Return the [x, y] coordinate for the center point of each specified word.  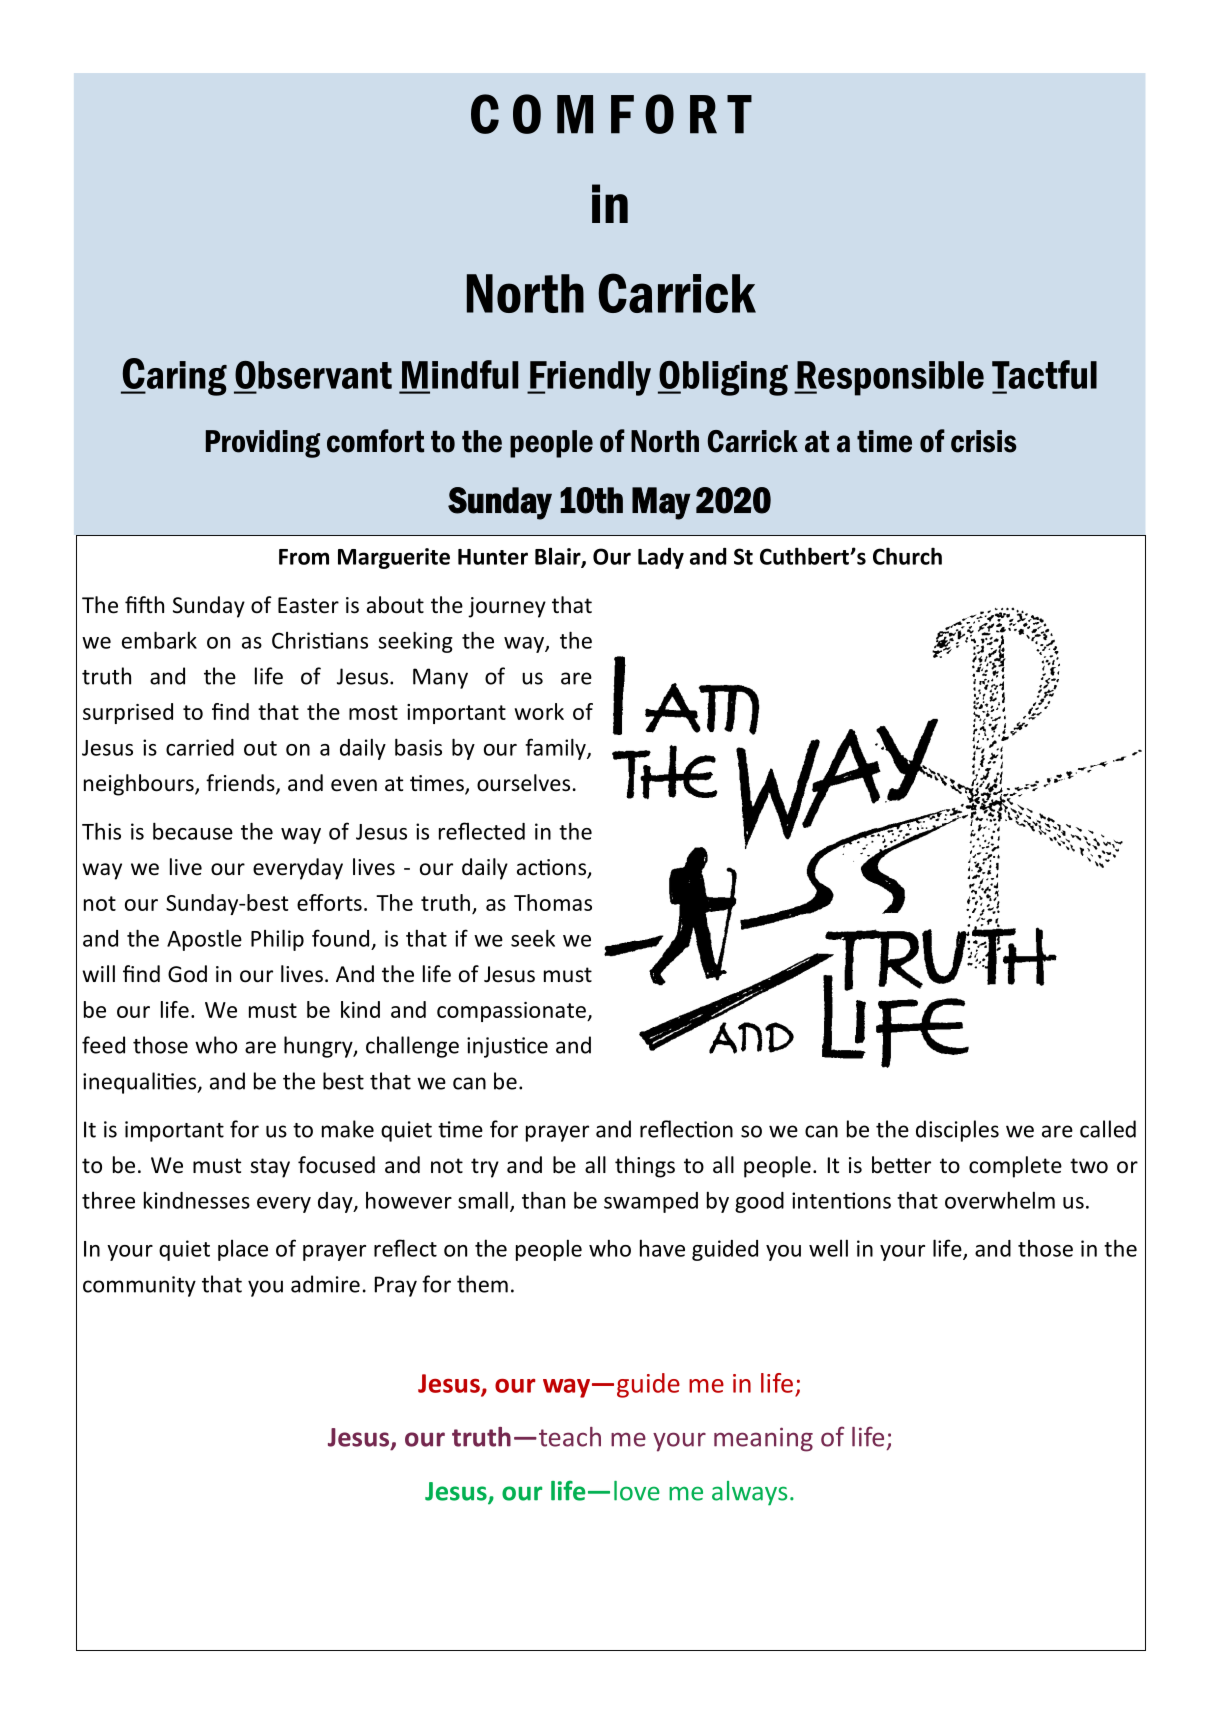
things [645, 1167]
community [139, 1286]
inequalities [141, 1083]
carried [200, 747]
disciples [957, 1131]
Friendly [589, 378]
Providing [263, 444]
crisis [984, 441]
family [556, 749]
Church [907, 556]
